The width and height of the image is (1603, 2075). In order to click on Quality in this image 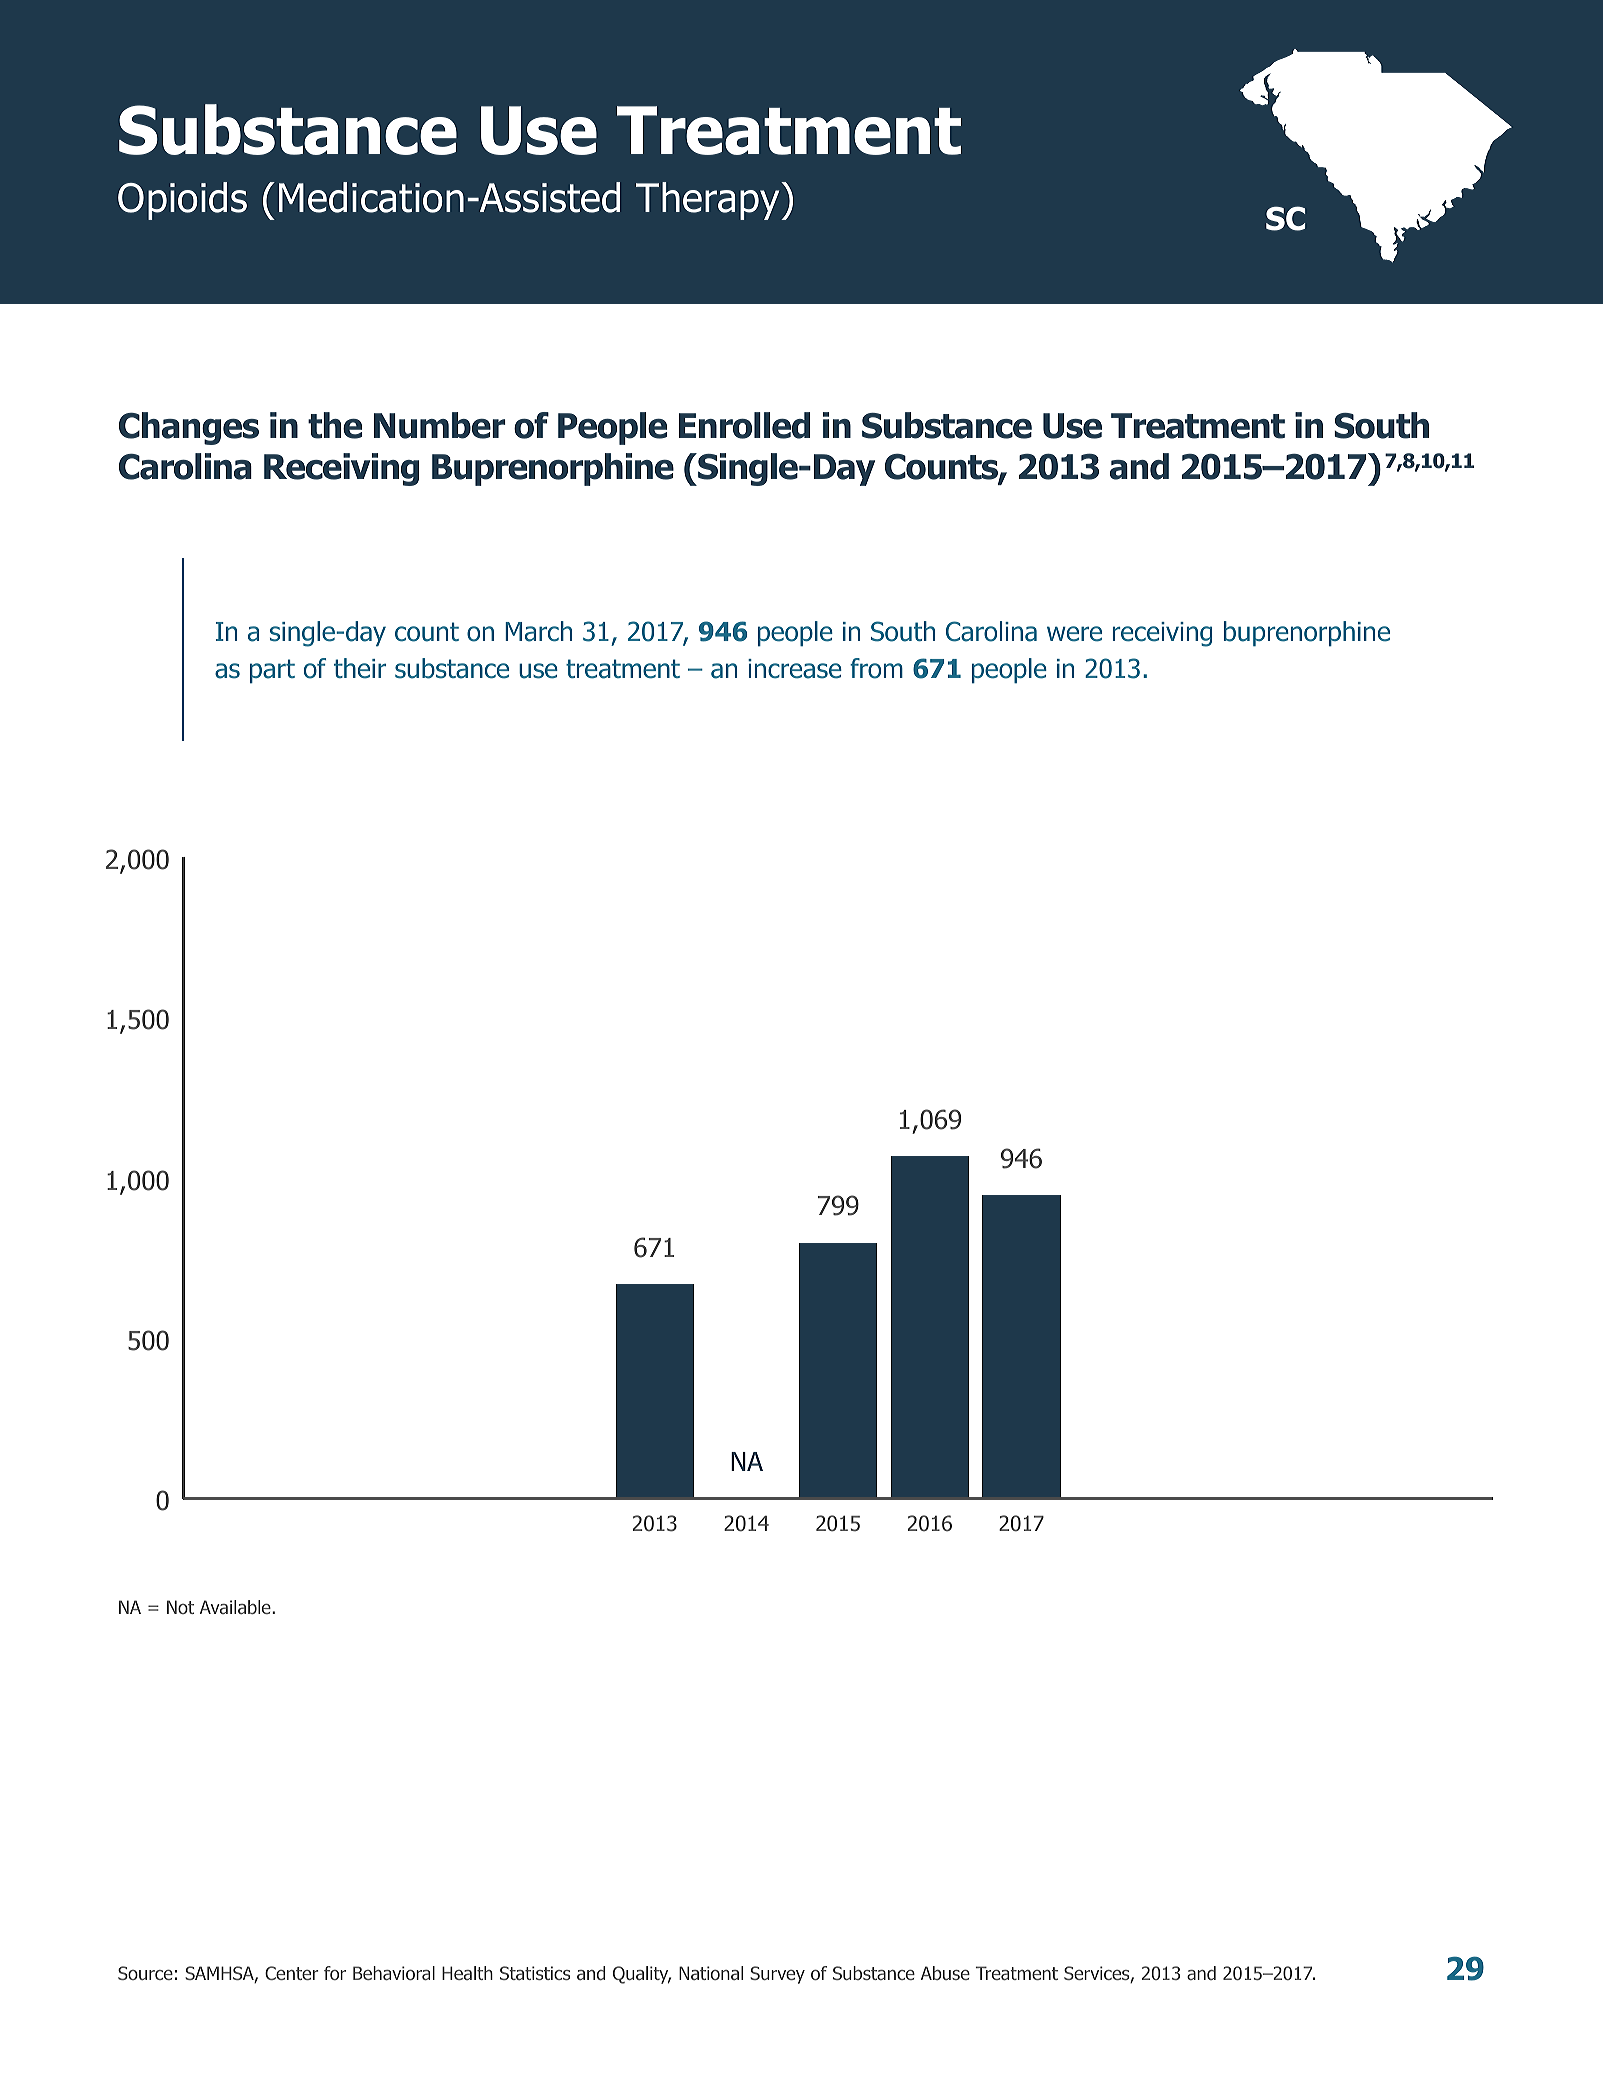, I will do `click(642, 1975)`.
